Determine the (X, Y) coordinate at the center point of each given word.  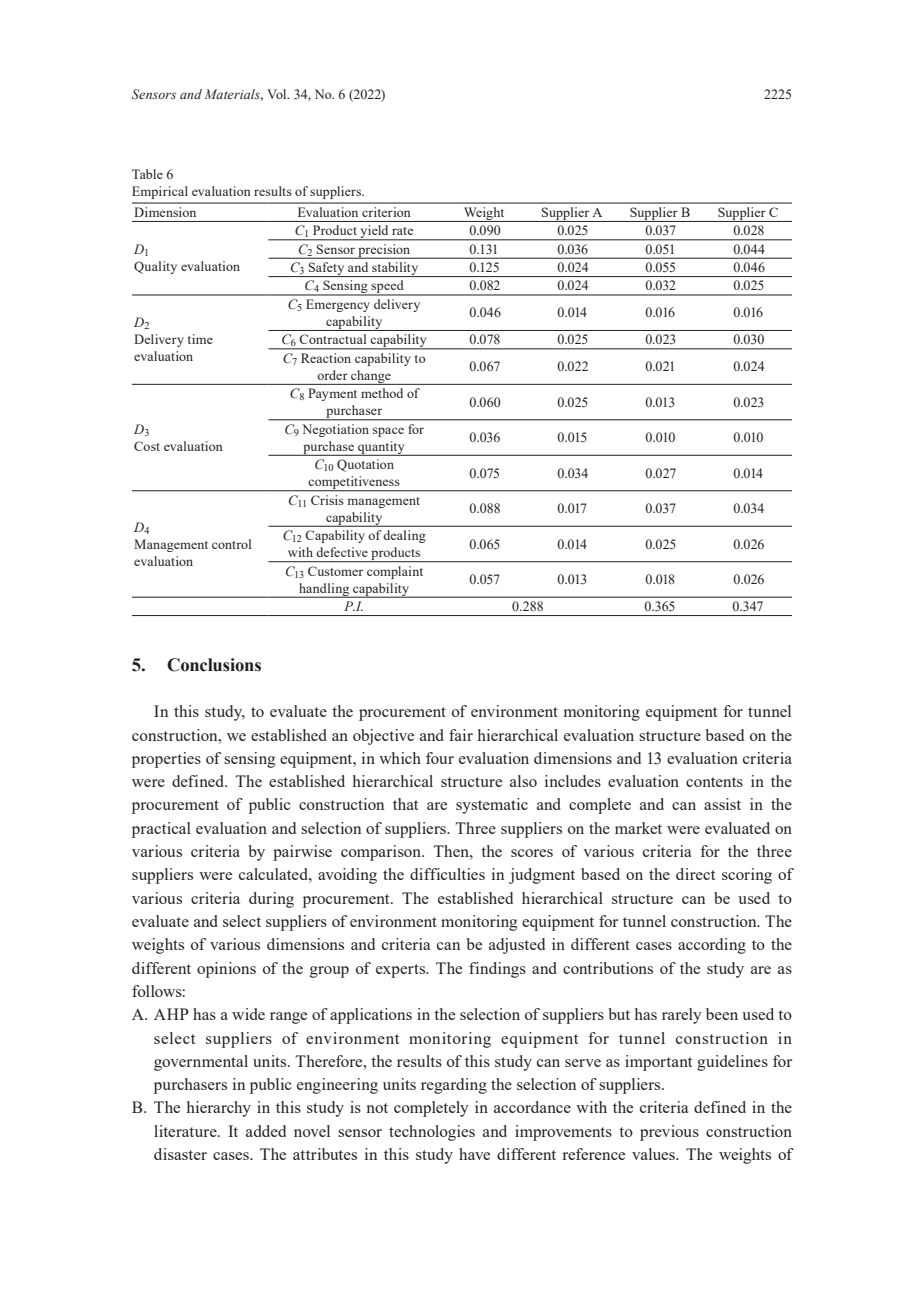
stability (395, 269)
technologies (432, 1133)
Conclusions (214, 665)
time (200, 339)
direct (695, 874)
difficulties (447, 874)
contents (714, 782)
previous (669, 1133)
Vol (278, 94)
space (388, 432)
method (382, 393)
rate (402, 231)
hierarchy (219, 1109)
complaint (395, 572)
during (271, 900)
